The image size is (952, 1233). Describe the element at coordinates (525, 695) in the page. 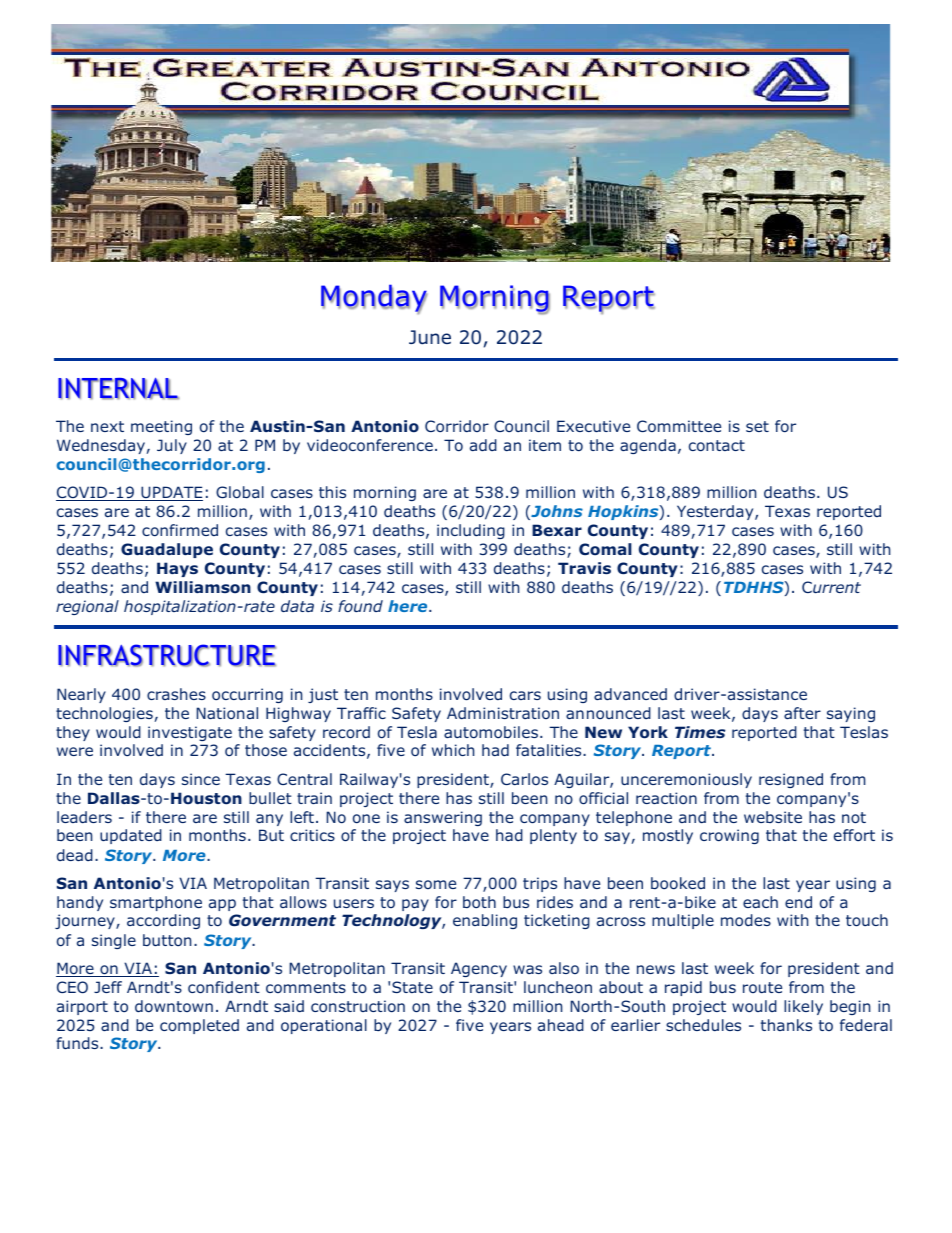

I see `cars` at that location.
